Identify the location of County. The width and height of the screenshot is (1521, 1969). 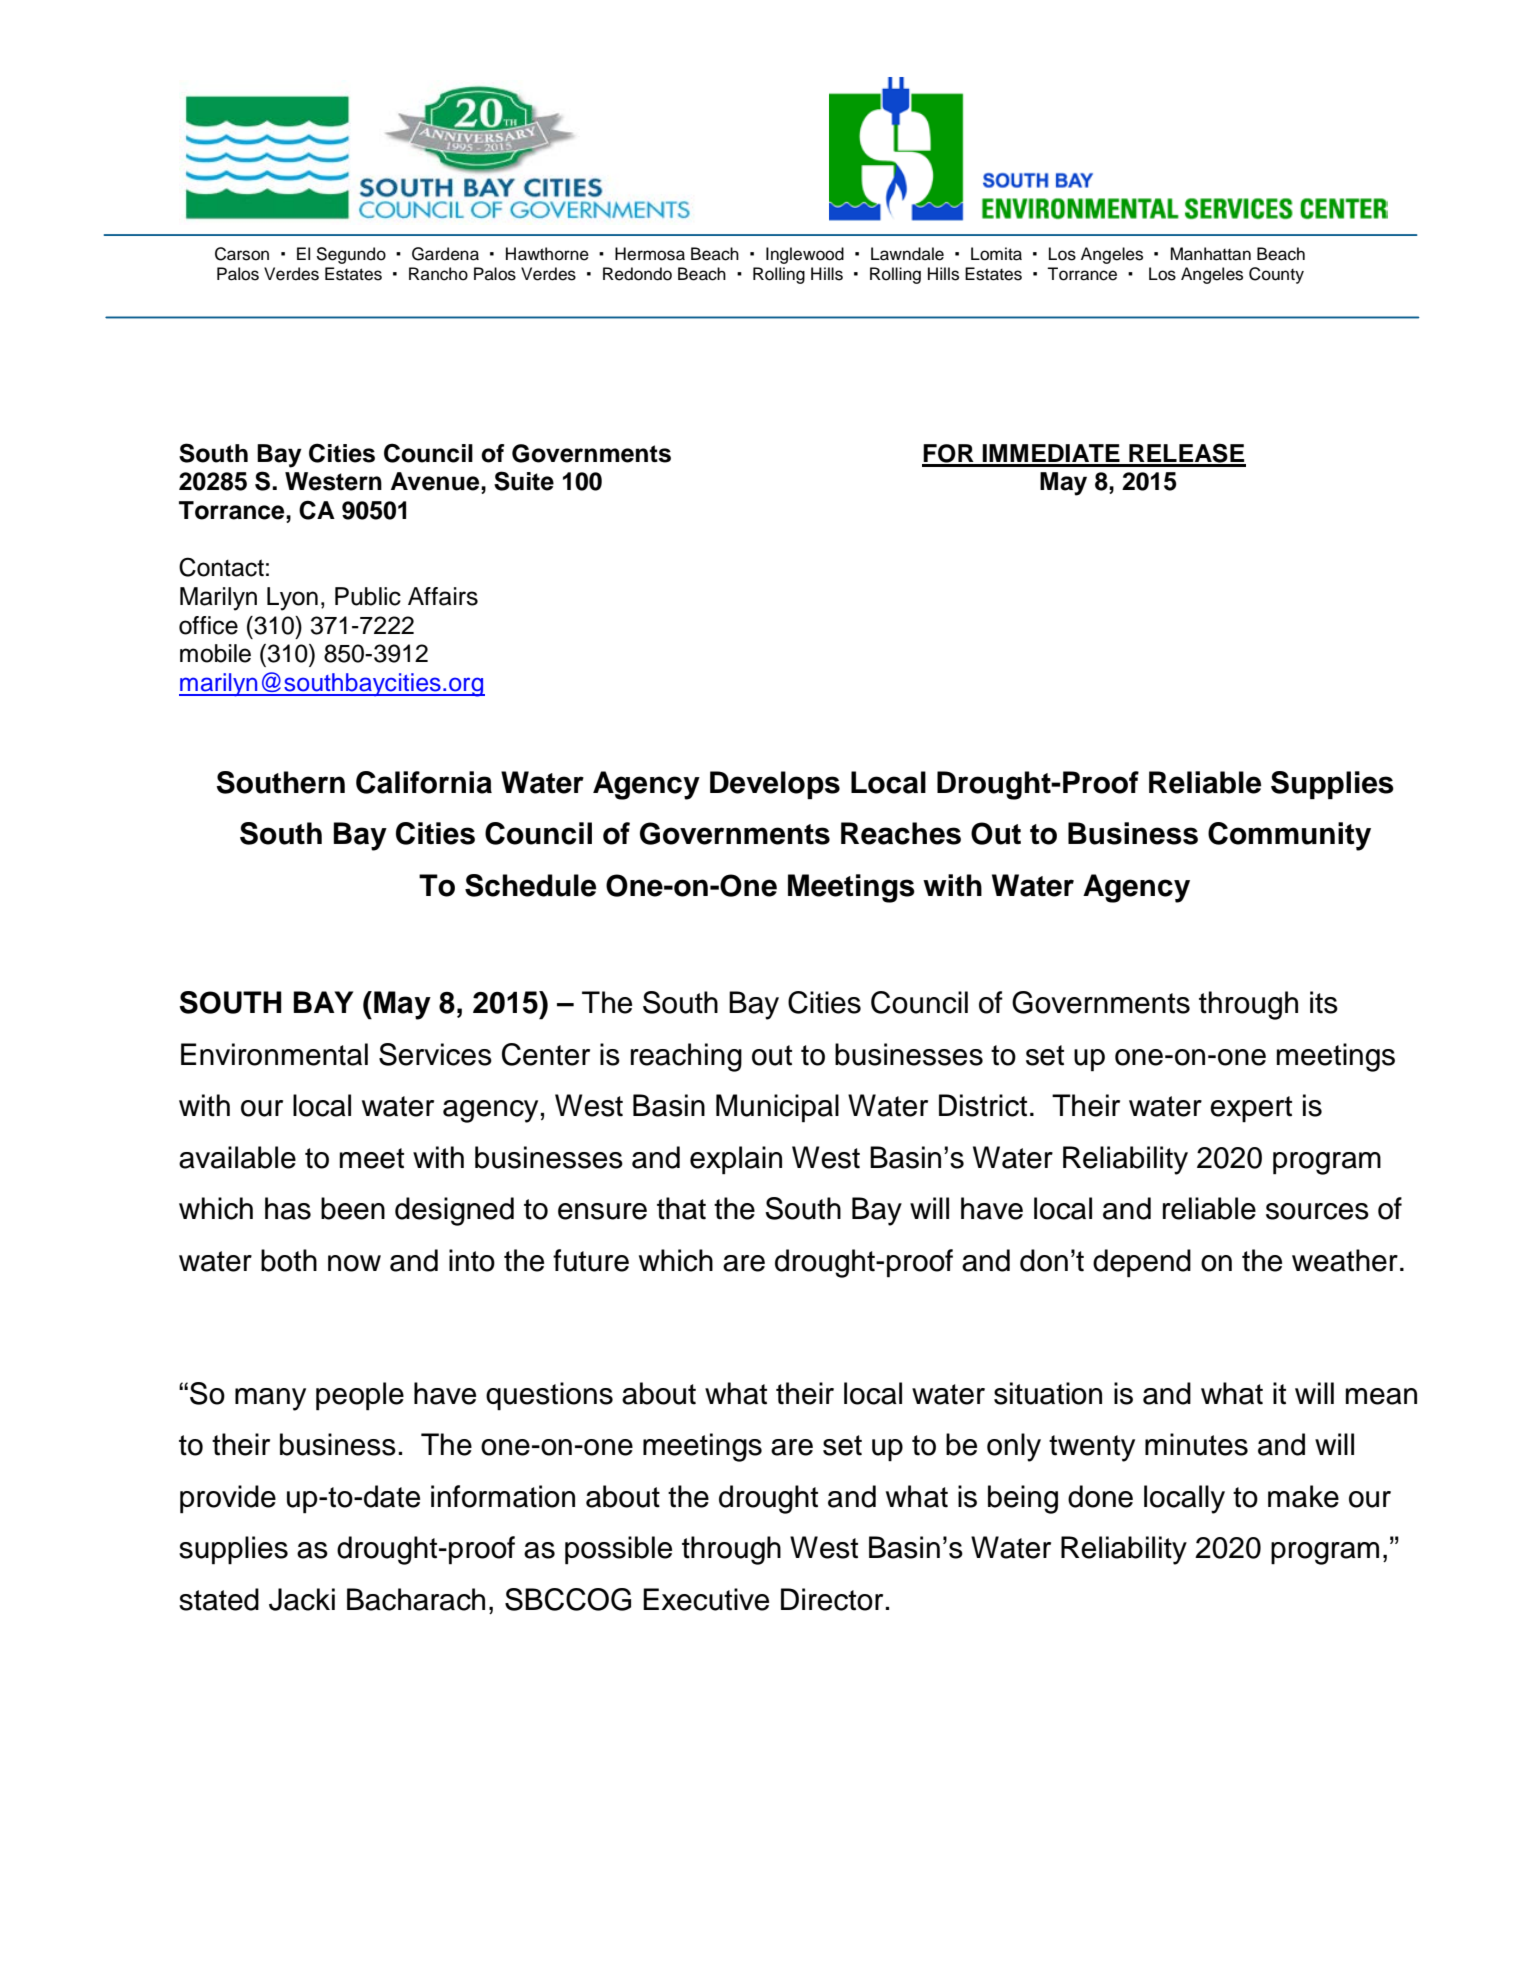
(1276, 275).
